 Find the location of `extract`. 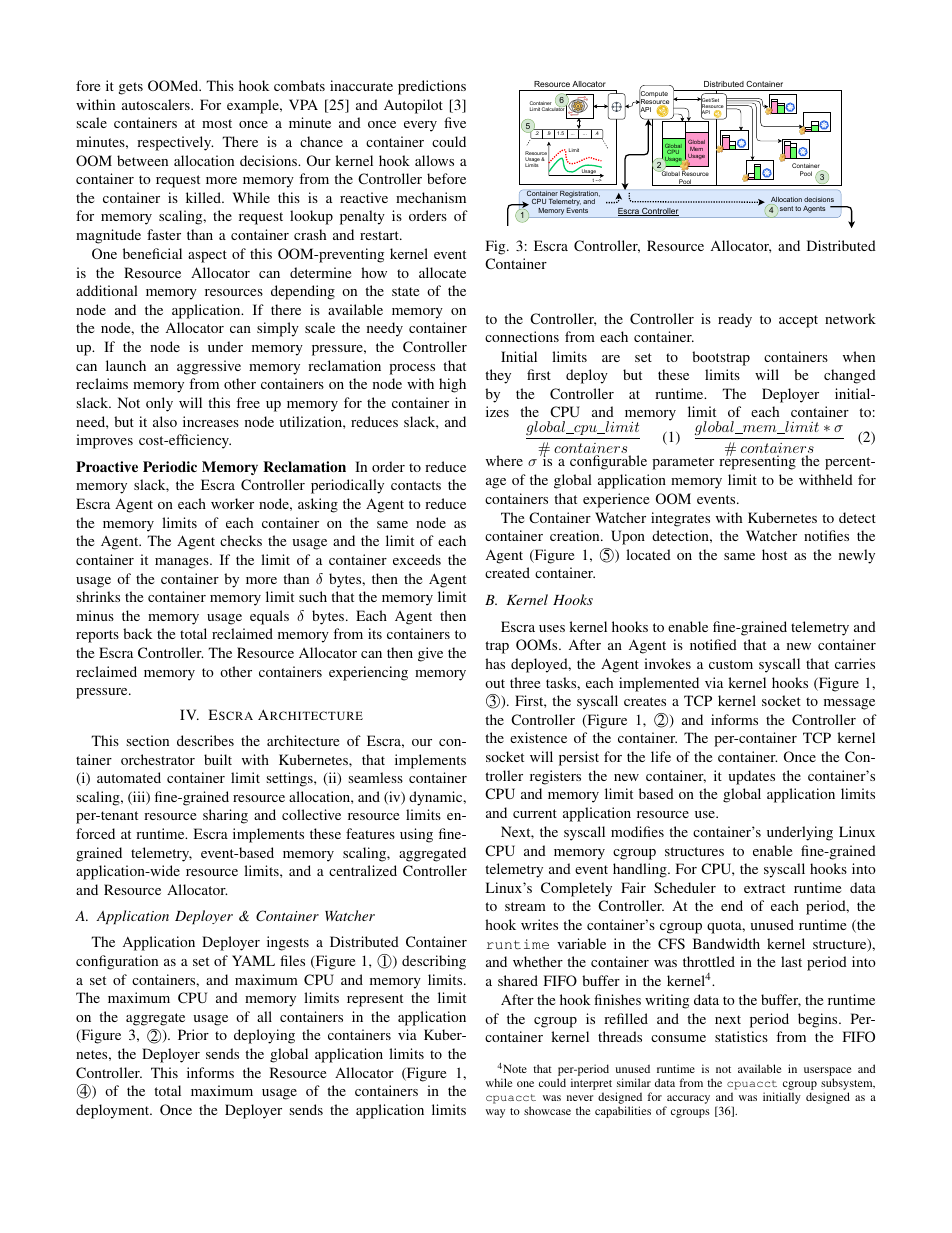

extract is located at coordinates (764, 888).
